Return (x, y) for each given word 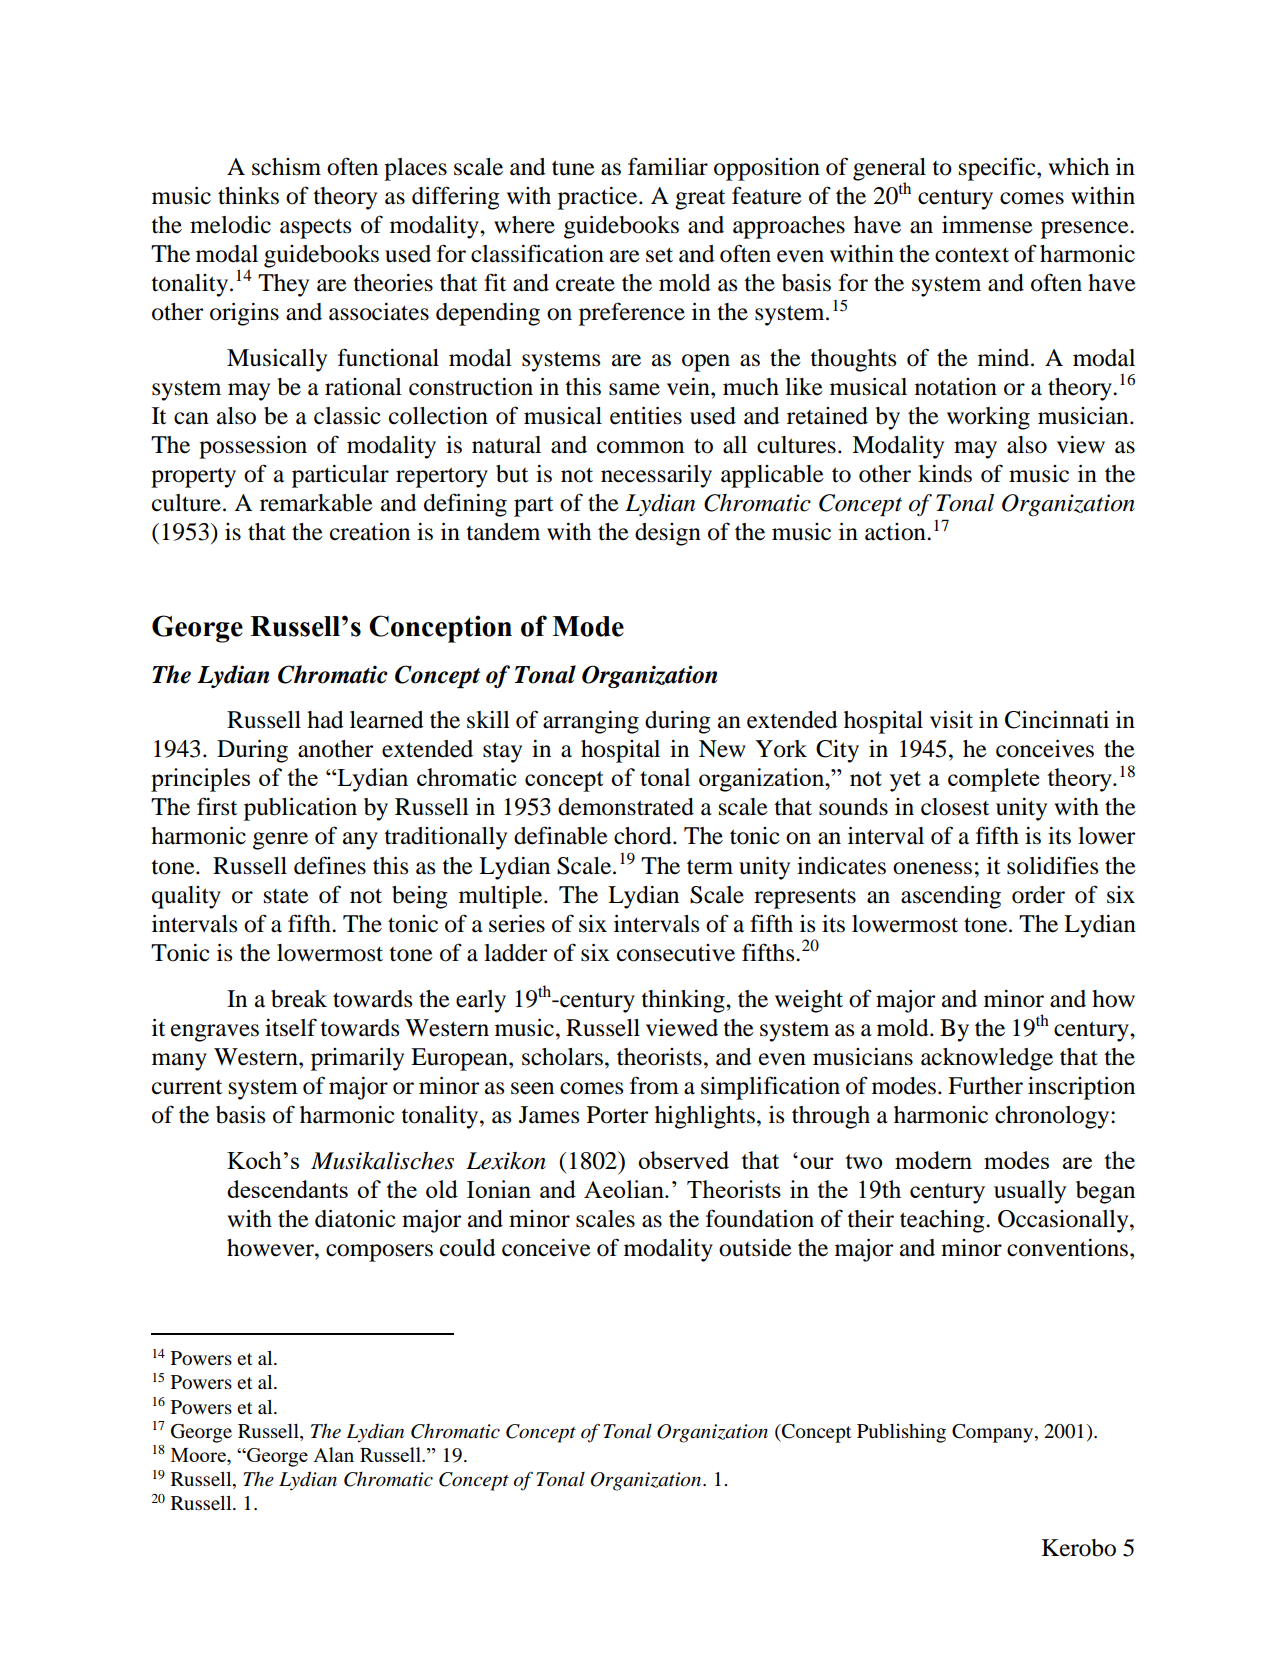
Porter (617, 1115)
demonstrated (626, 807)
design (668, 534)
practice (599, 198)
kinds (945, 474)
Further (985, 1086)
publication (300, 809)
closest (955, 807)
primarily (357, 1059)
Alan (333, 1454)
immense (987, 225)
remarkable (316, 503)
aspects (315, 229)
